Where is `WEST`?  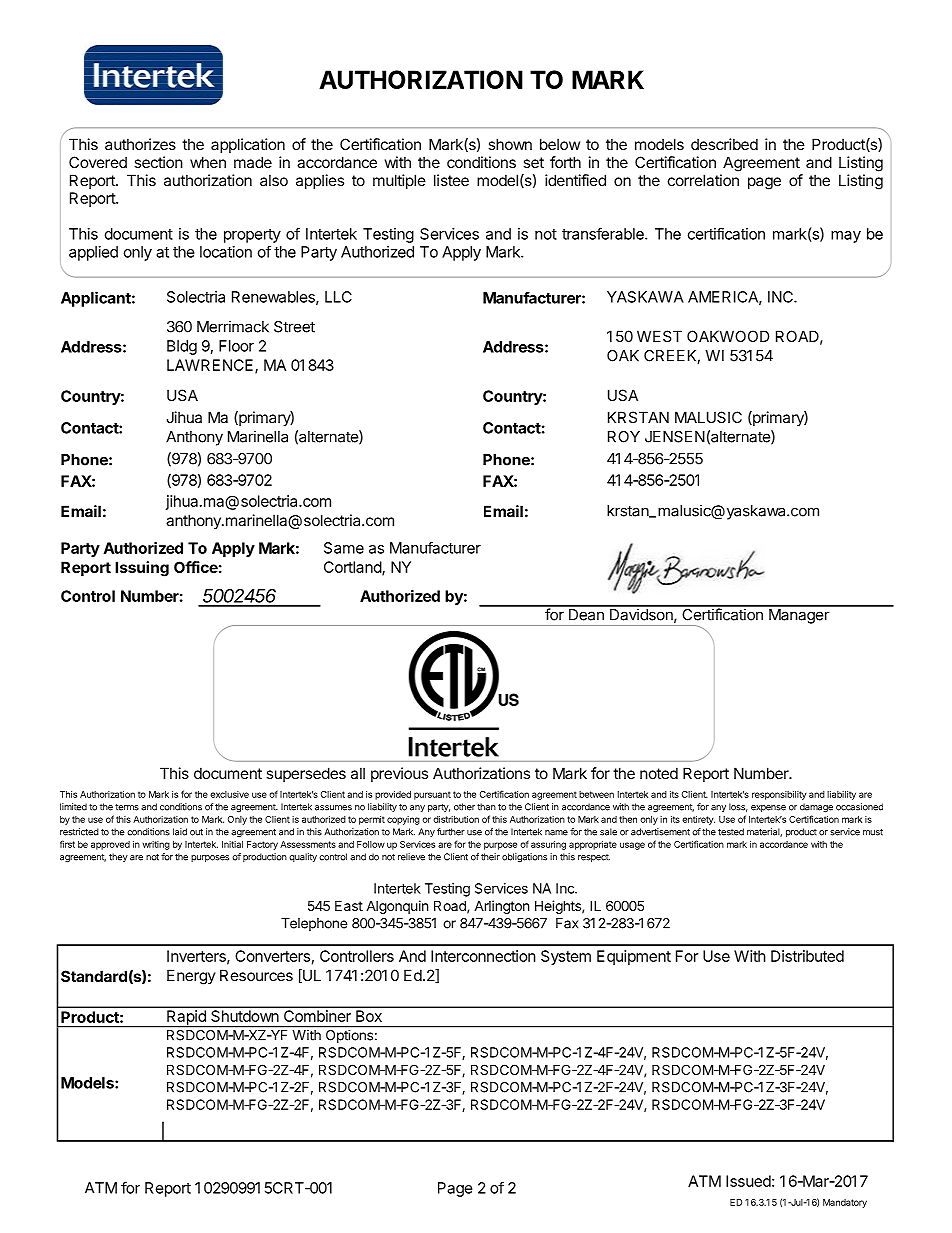
WEST is located at coordinates (659, 336).
